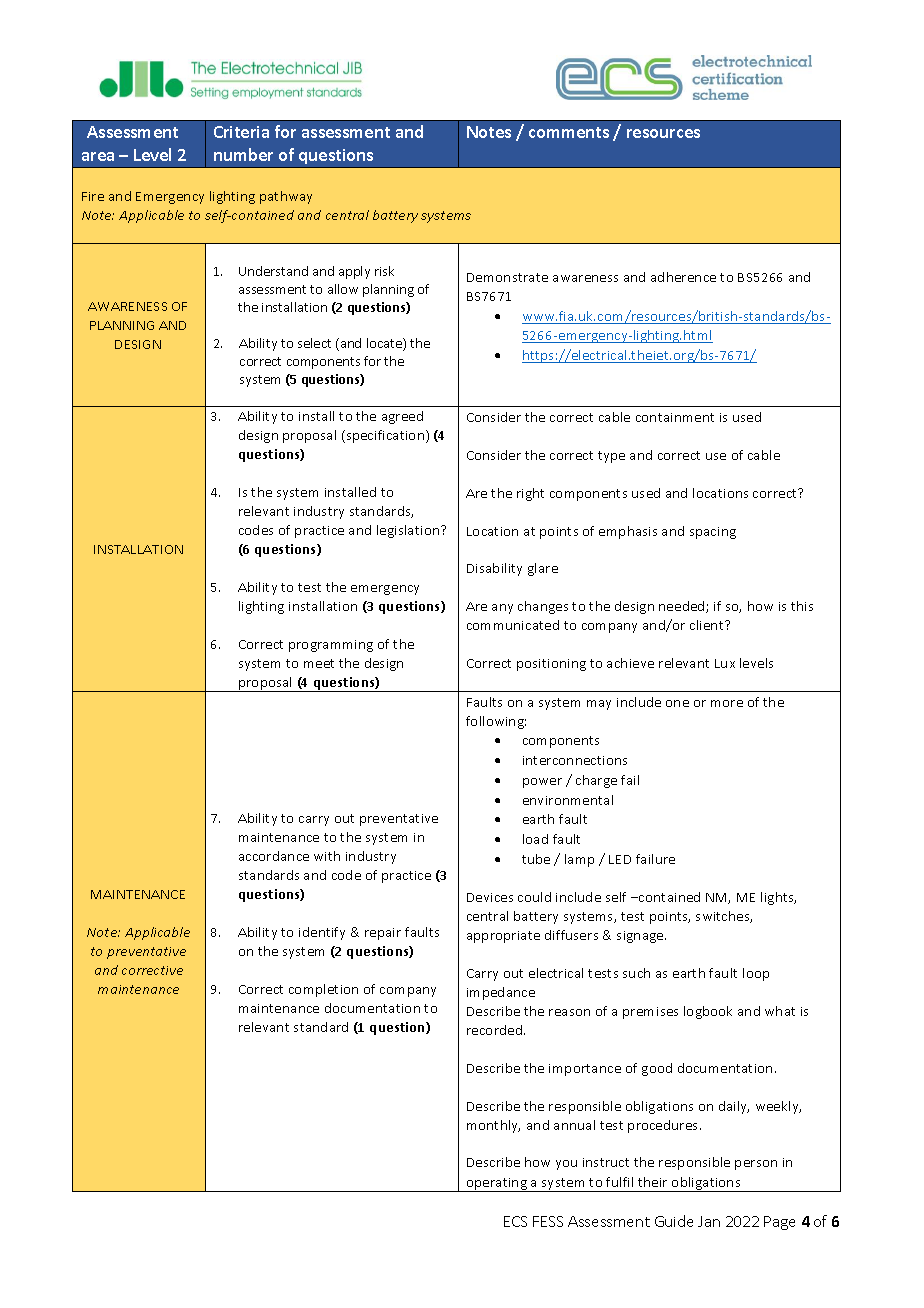 The image size is (924, 1308). What do you see at coordinates (683, 277) in the document?
I see `adherence` at bounding box center [683, 277].
